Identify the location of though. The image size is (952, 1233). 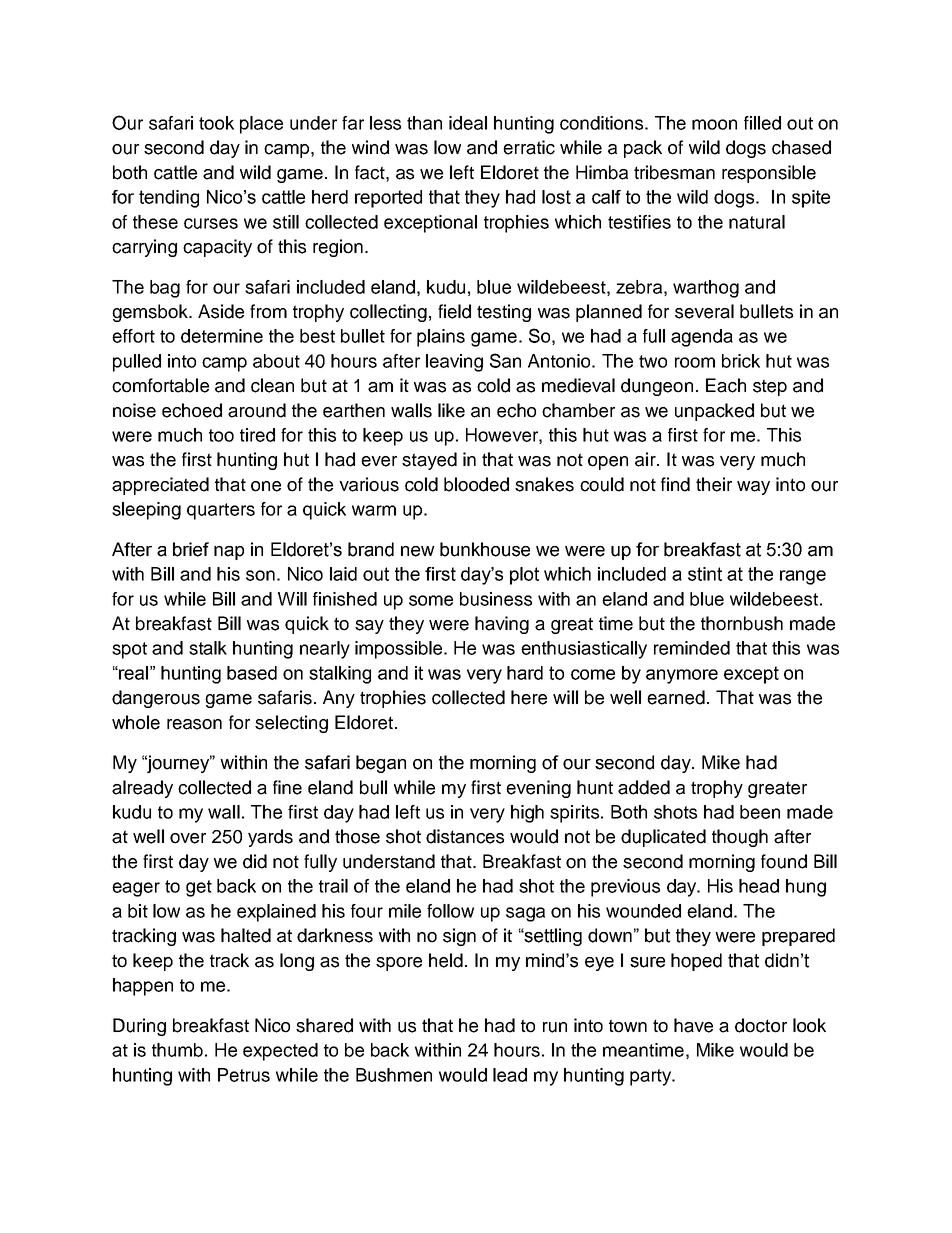
(740, 838).
